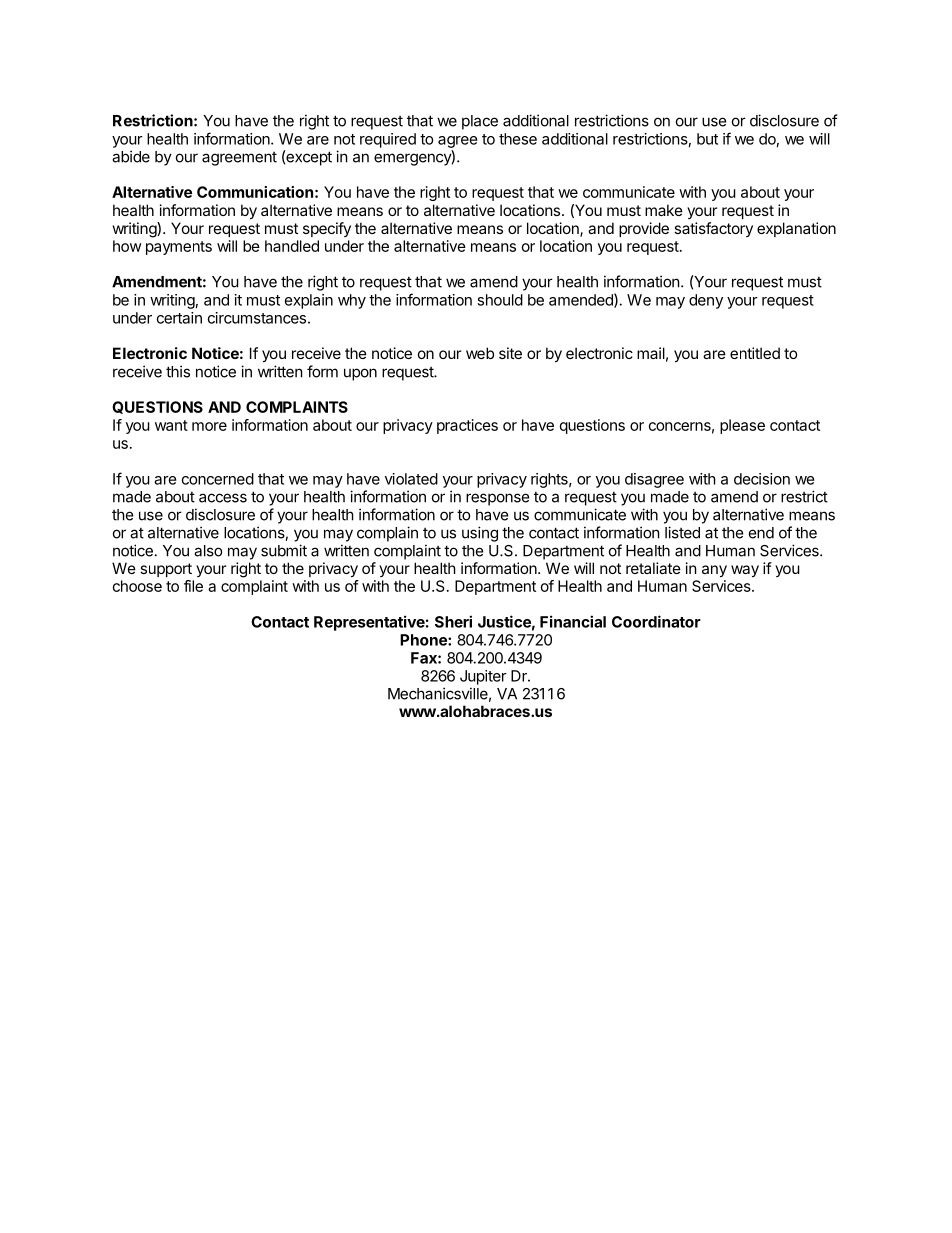  I want to click on web, so click(480, 353).
